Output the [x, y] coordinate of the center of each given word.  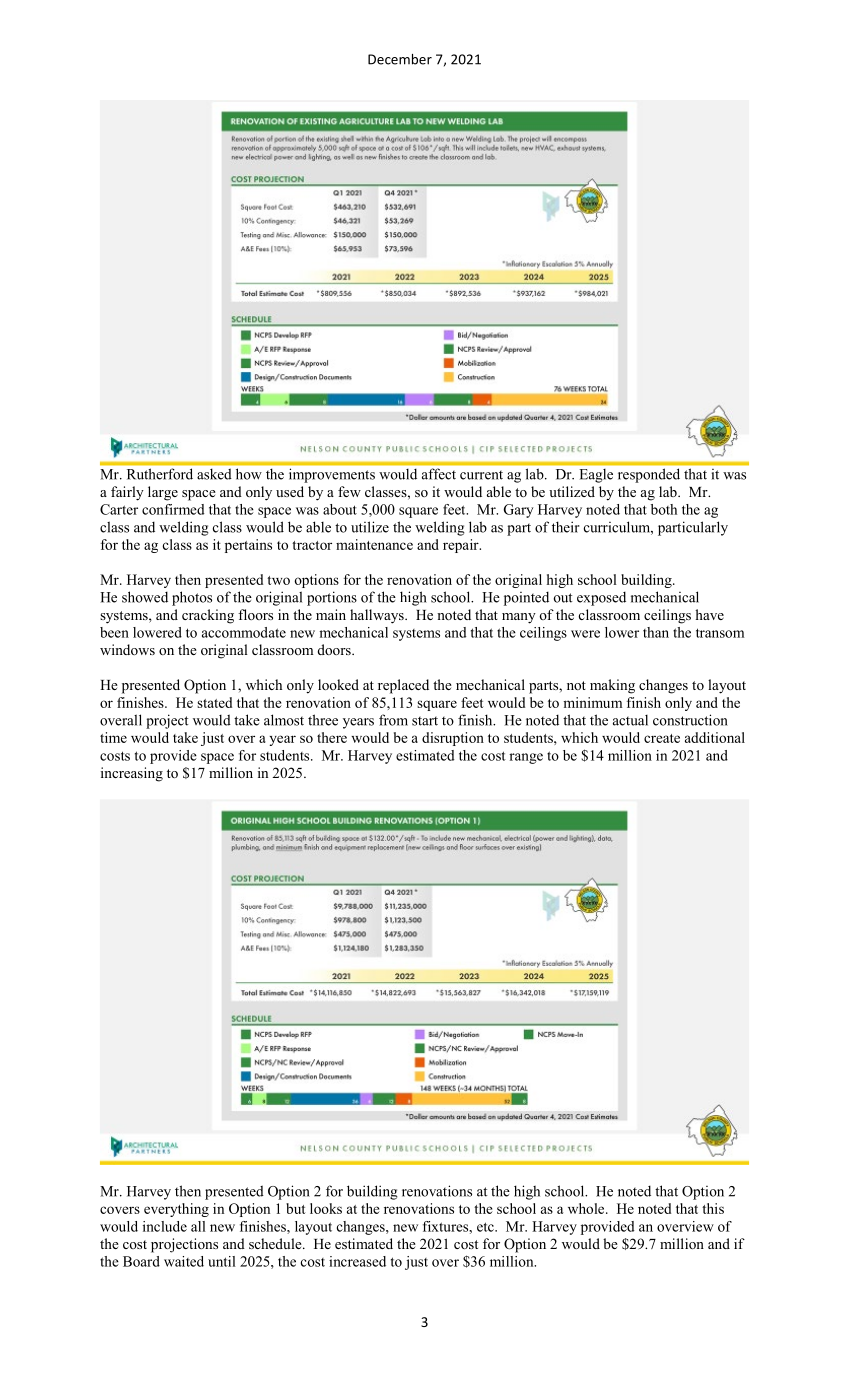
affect [439, 474]
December [400, 59]
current [481, 475]
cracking [208, 616]
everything [176, 1210]
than [656, 632]
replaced [403, 686]
